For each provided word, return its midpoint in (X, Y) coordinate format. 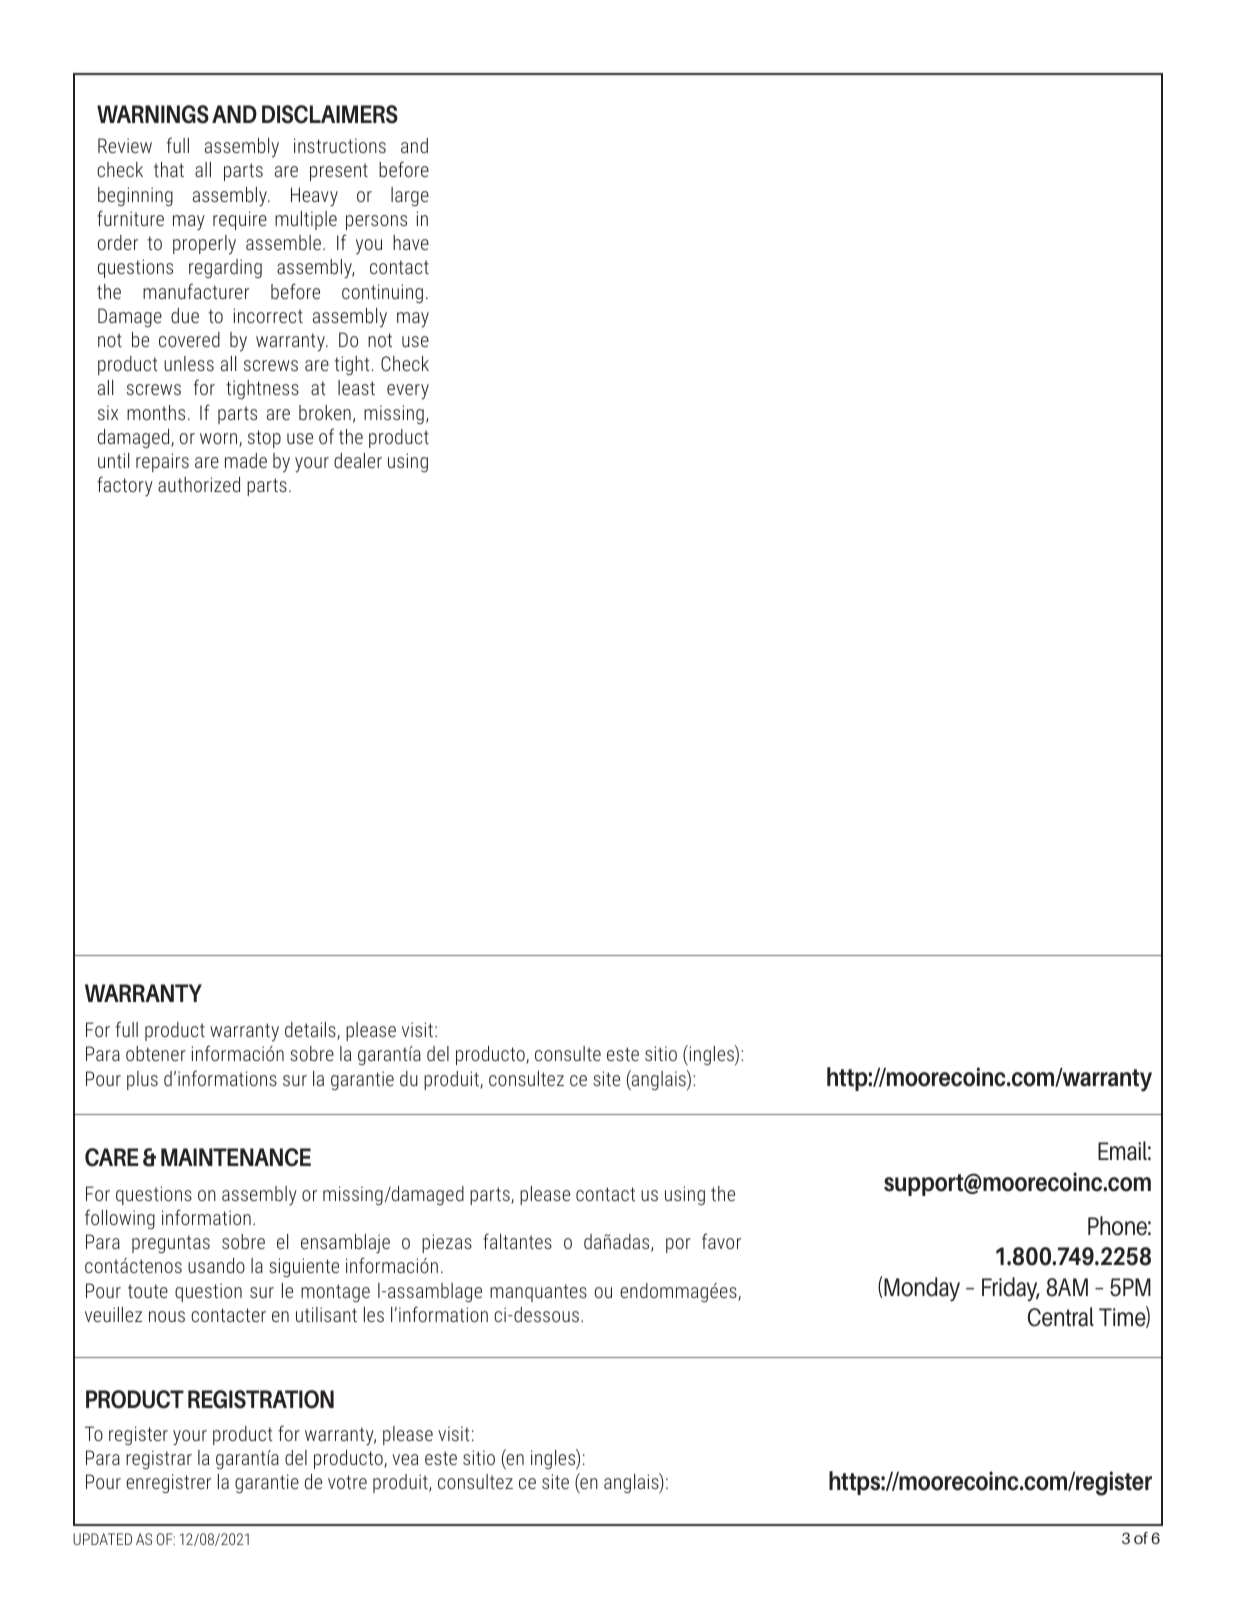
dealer (358, 460)
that (169, 169)
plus (142, 1080)
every (408, 392)
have (411, 242)
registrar (159, 1459)
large (410, 196)
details (311, 1031)
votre (347, 1482)
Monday (922, 1289)
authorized (199, 484)
